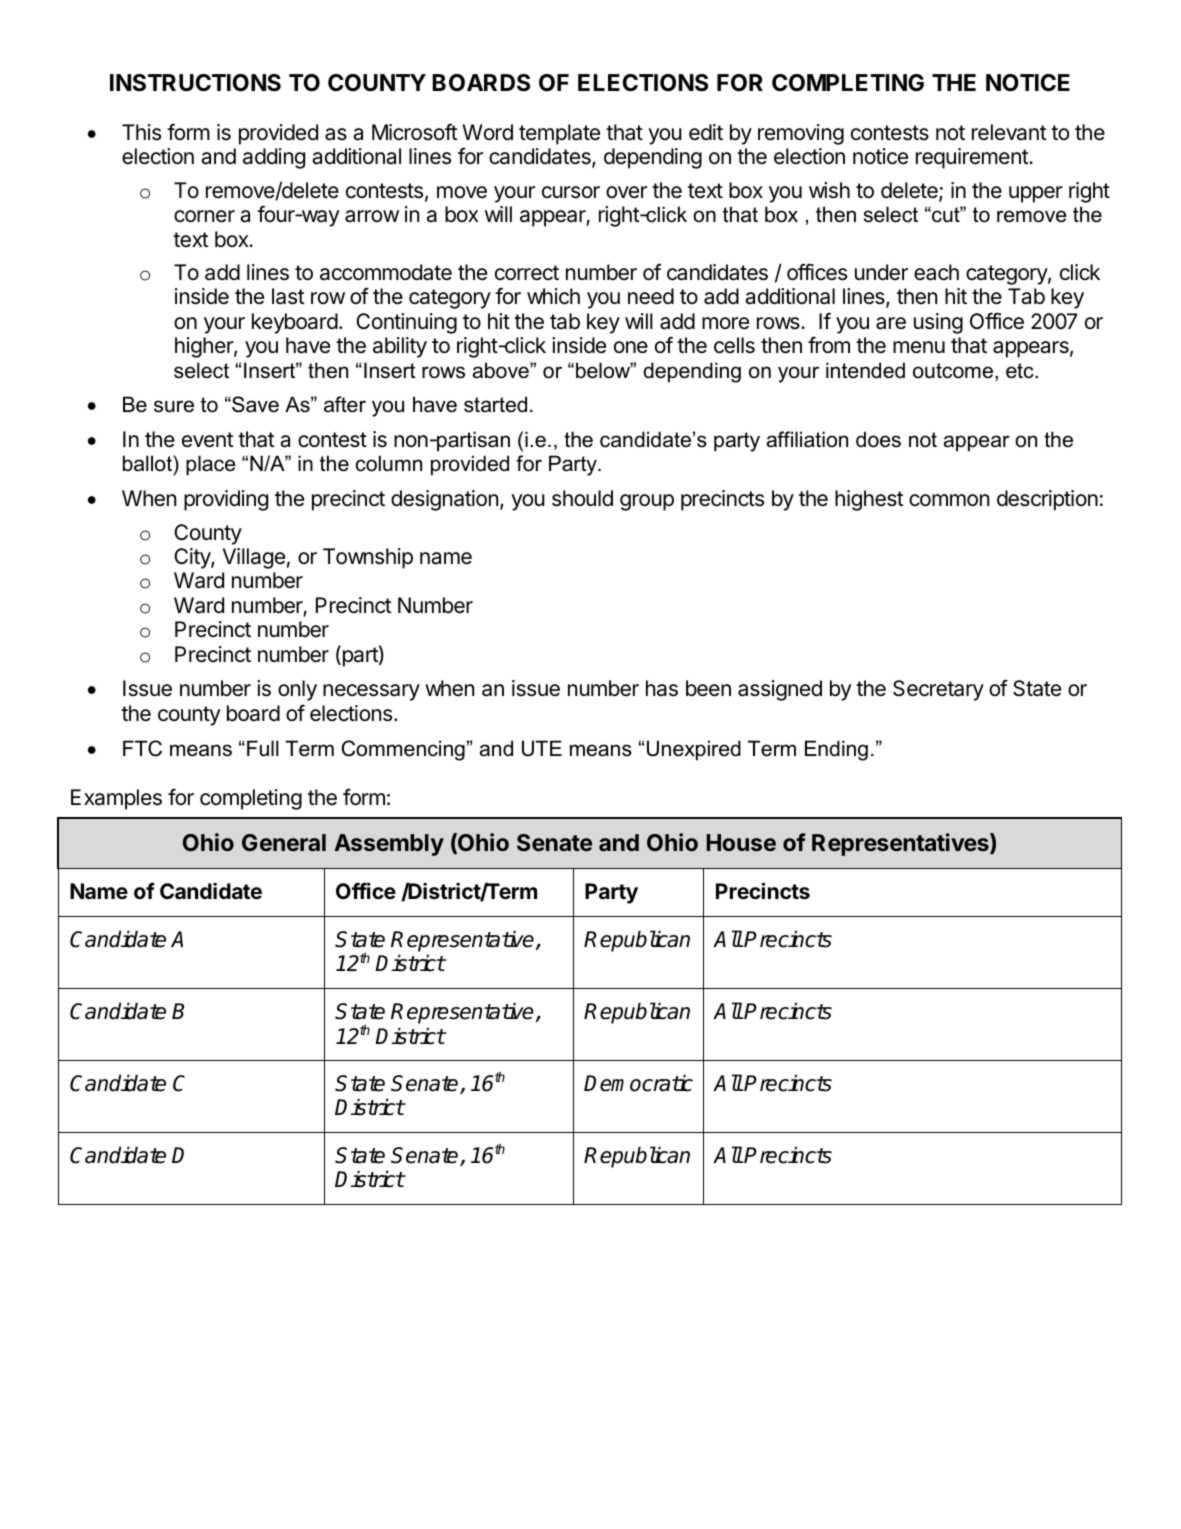 Image resolution: width=1181 pixels, height=1529 pixels. Describe the element at coordinates (638, 1083) in the image. I see `Democratic` at that location.
